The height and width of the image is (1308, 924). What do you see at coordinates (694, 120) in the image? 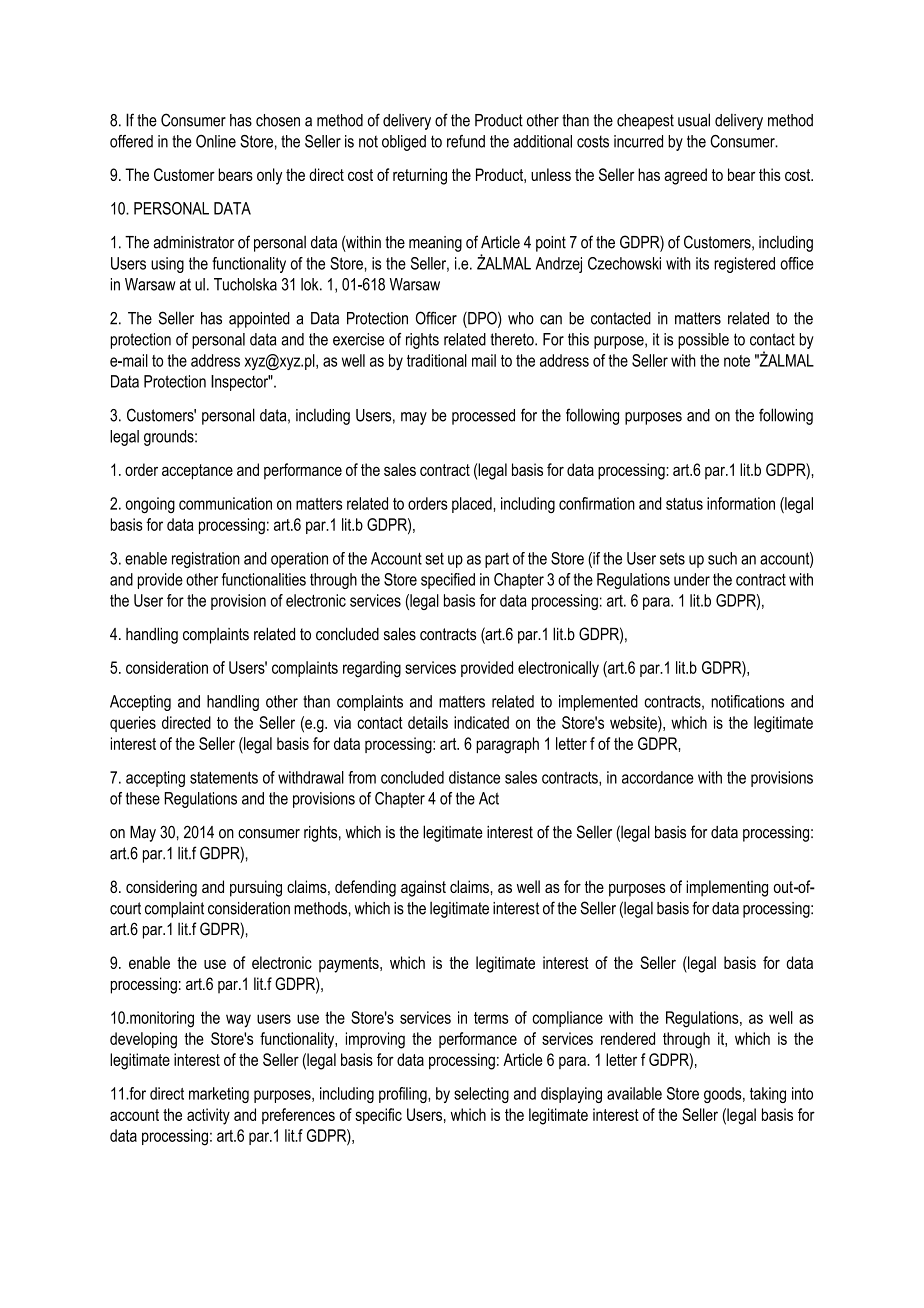
I see `usual` at bounding box center [694, 120].
